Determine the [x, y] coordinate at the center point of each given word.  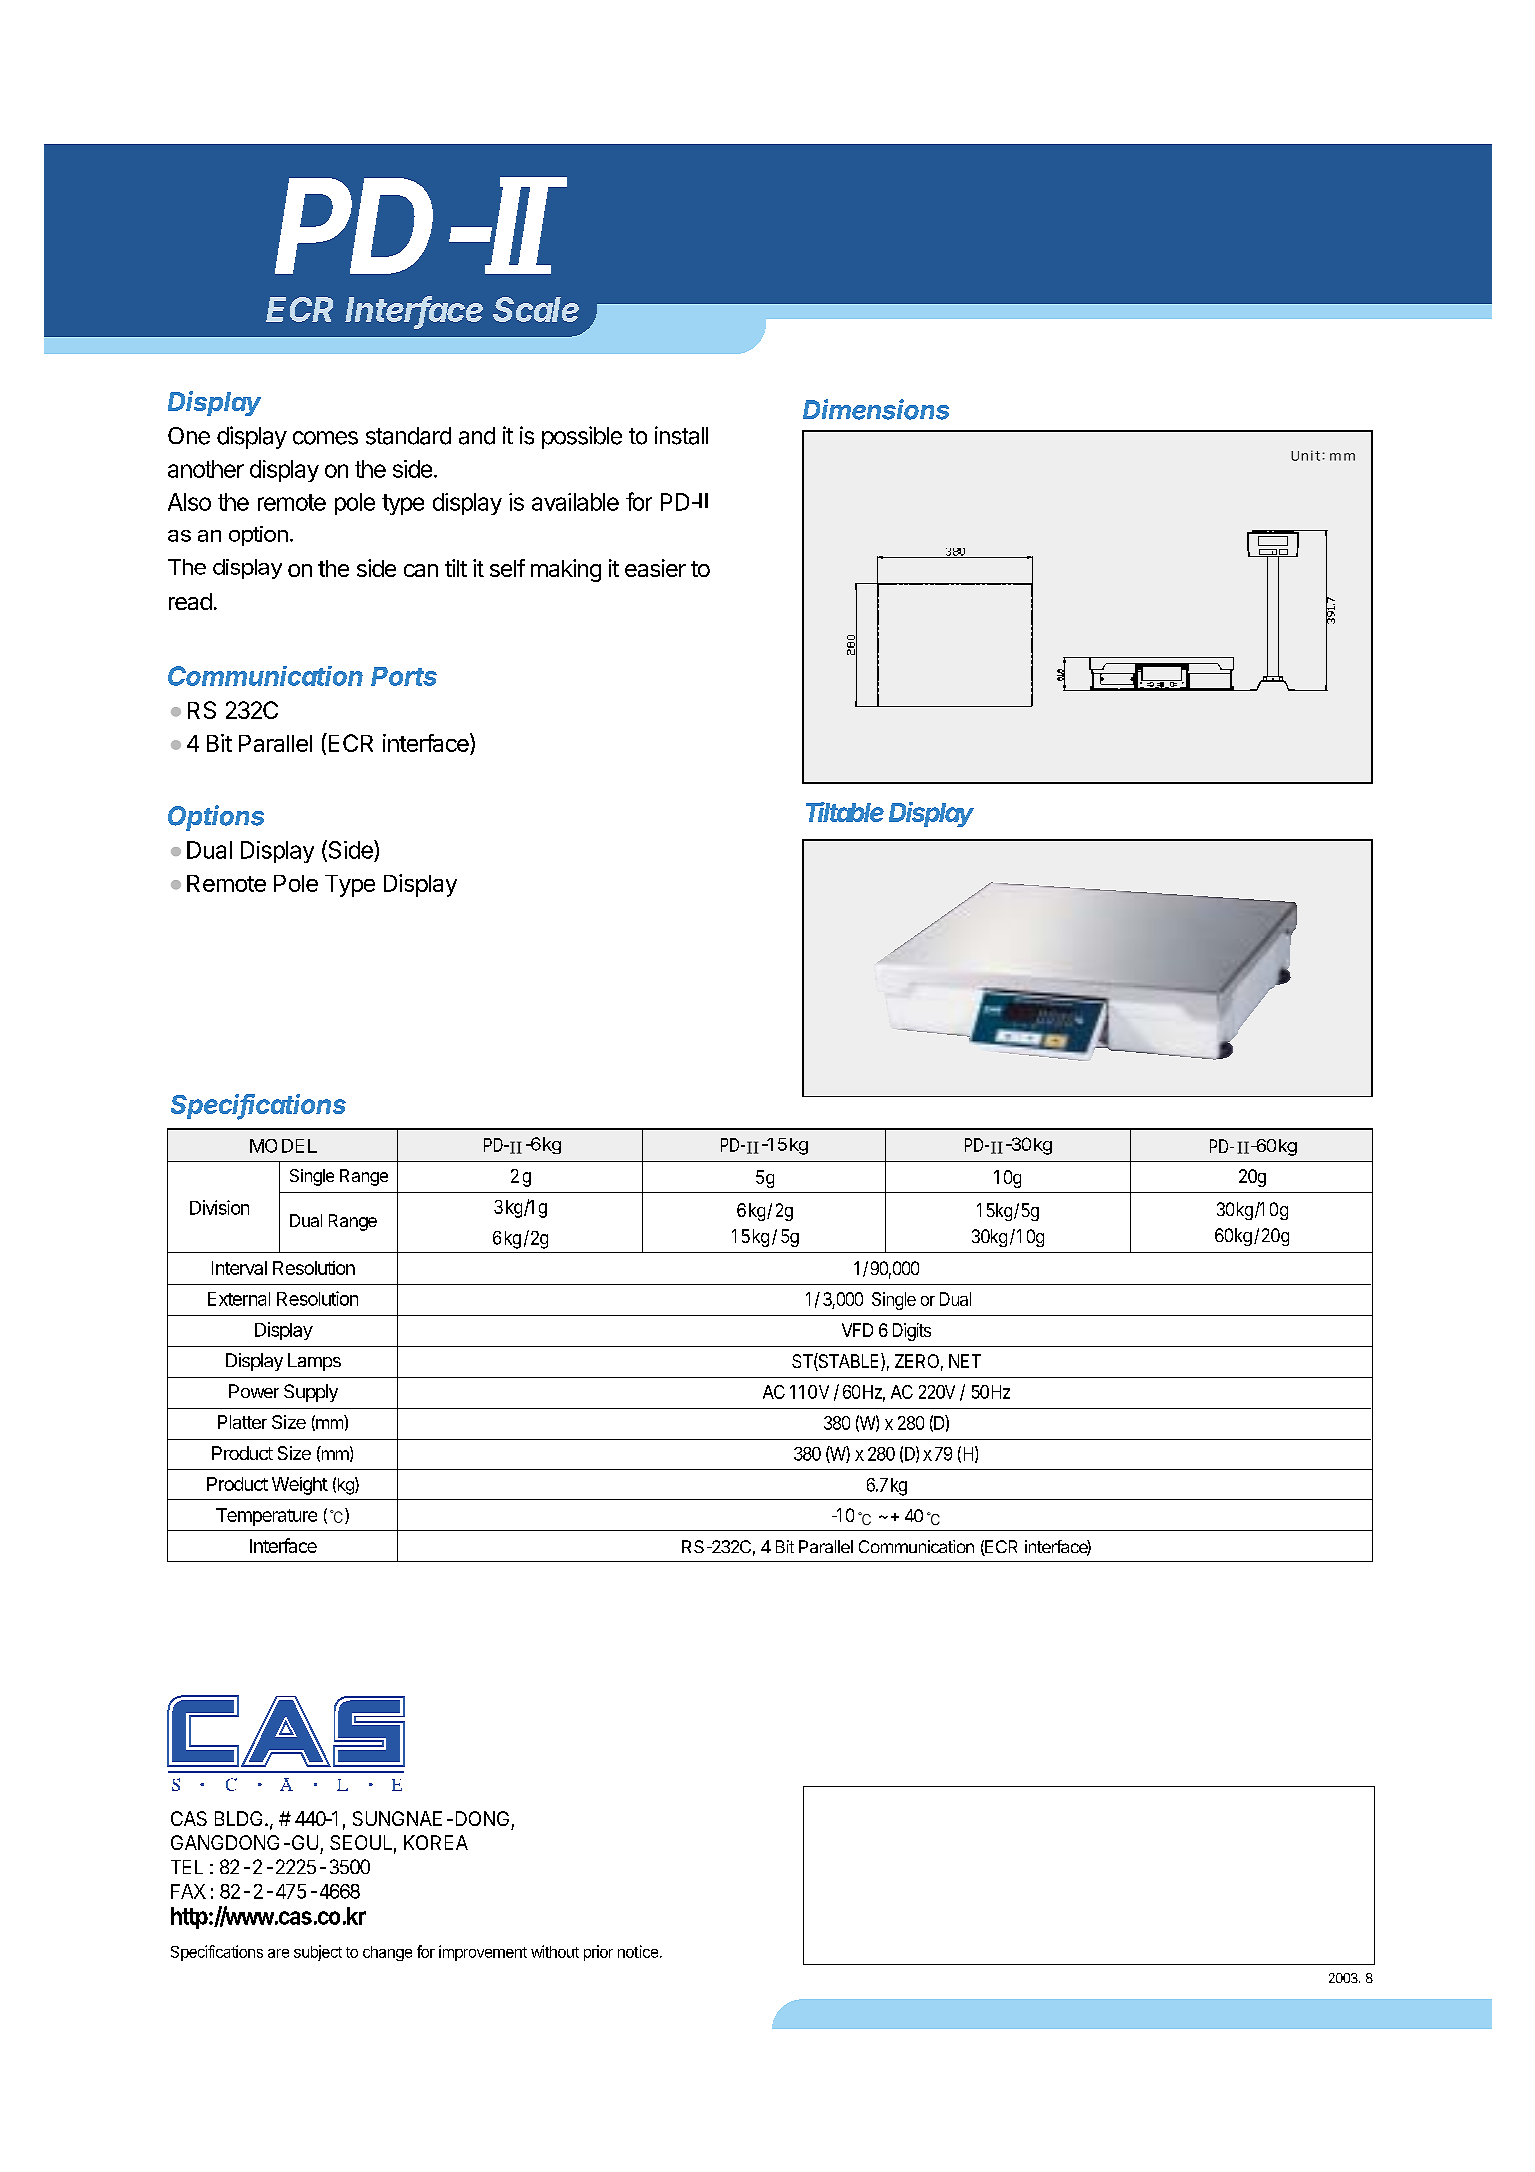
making [566, 570]
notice [638, 1951]
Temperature [266, 1517]
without [555, 1951]
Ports [404, 676]
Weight [300, 1486]
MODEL [283, 1146]
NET [965, 1361]
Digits [912, 1332]
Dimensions [876, 409]
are [278, 1953]
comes [325, 438]
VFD [857, 1330]
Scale [536, 309]
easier [655, 568]
